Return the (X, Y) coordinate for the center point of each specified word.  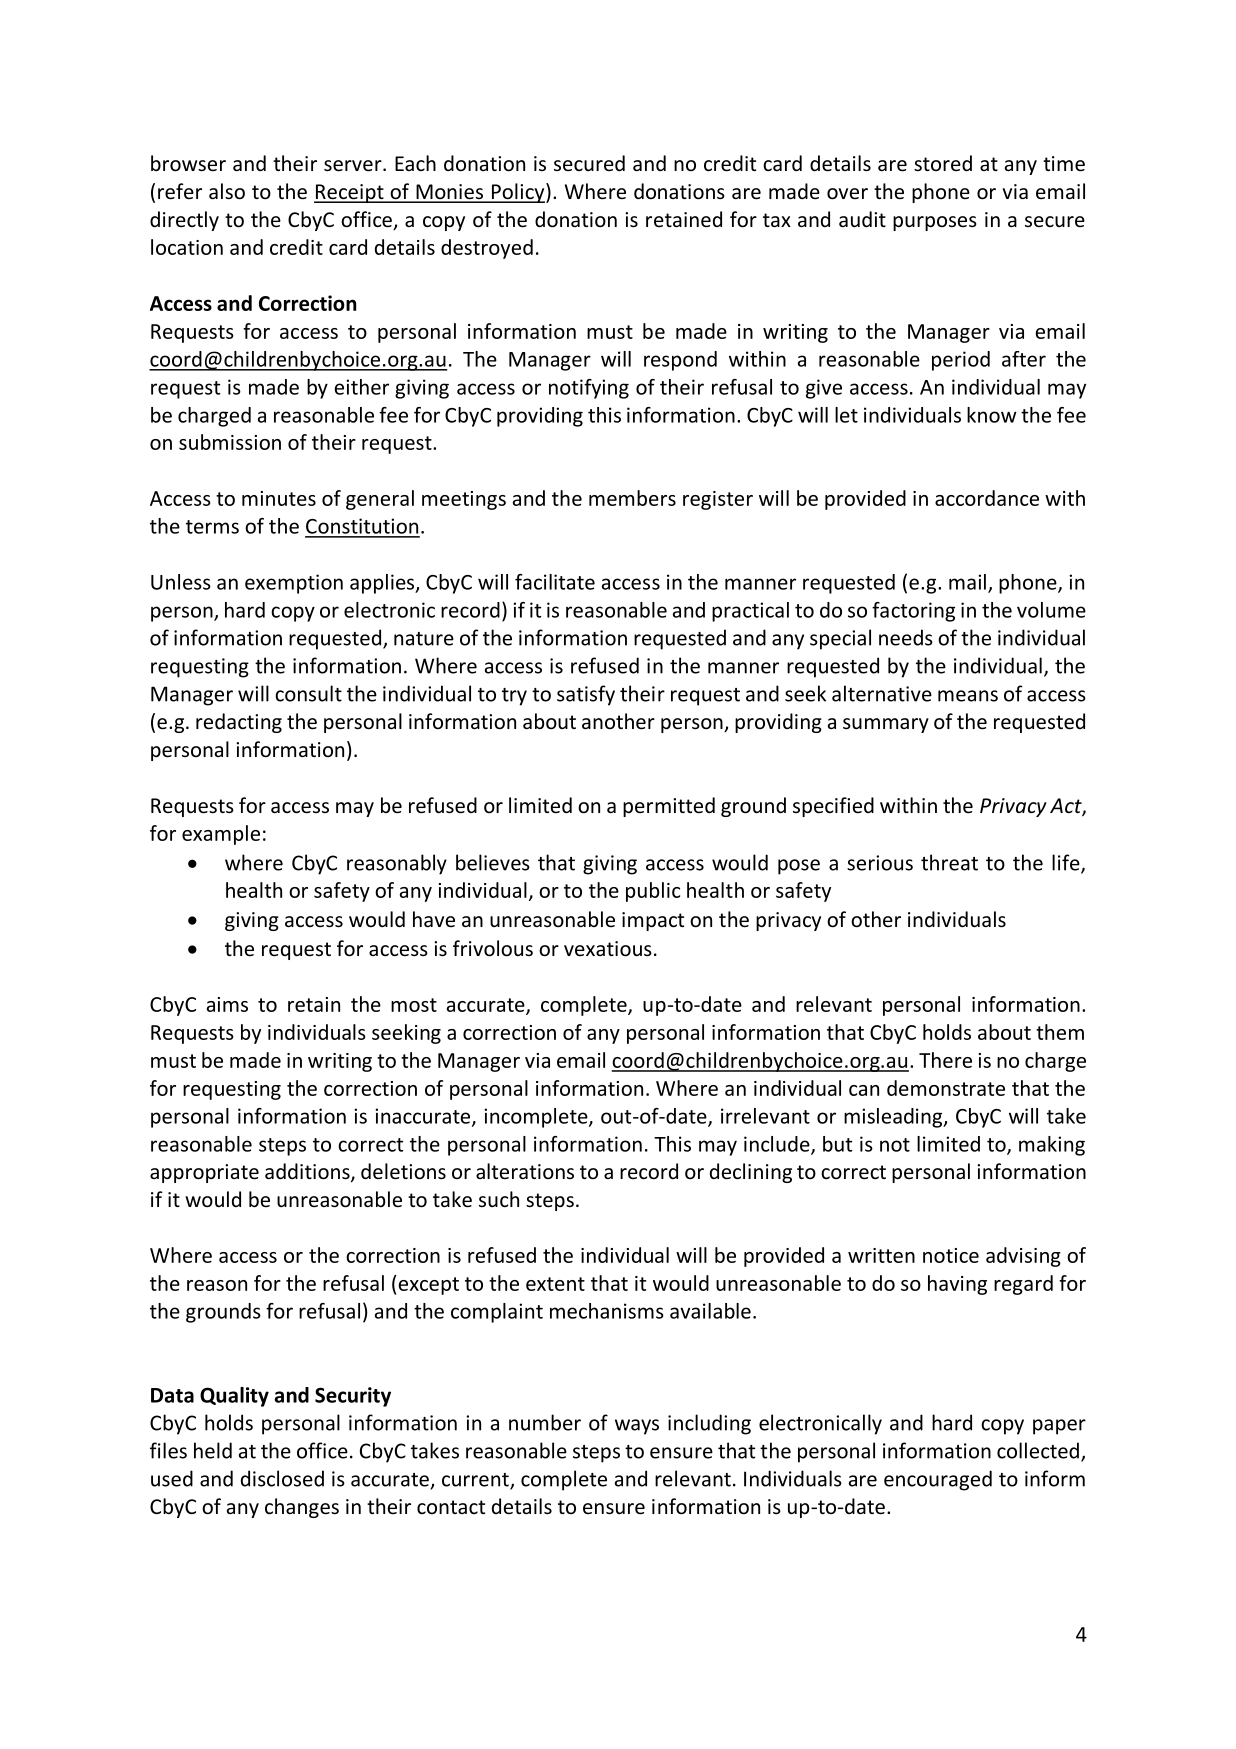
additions (308, 1172)
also (227, 191)
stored (943, 163)
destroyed (487, 249)
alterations (525, 1171)
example (221, 835)
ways (637, 1427)
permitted (669, 807)
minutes (279, 498)
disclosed (282, 1478)
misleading (894, 1118)
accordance (987, 498)
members (632, 498)
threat (949, 862)
